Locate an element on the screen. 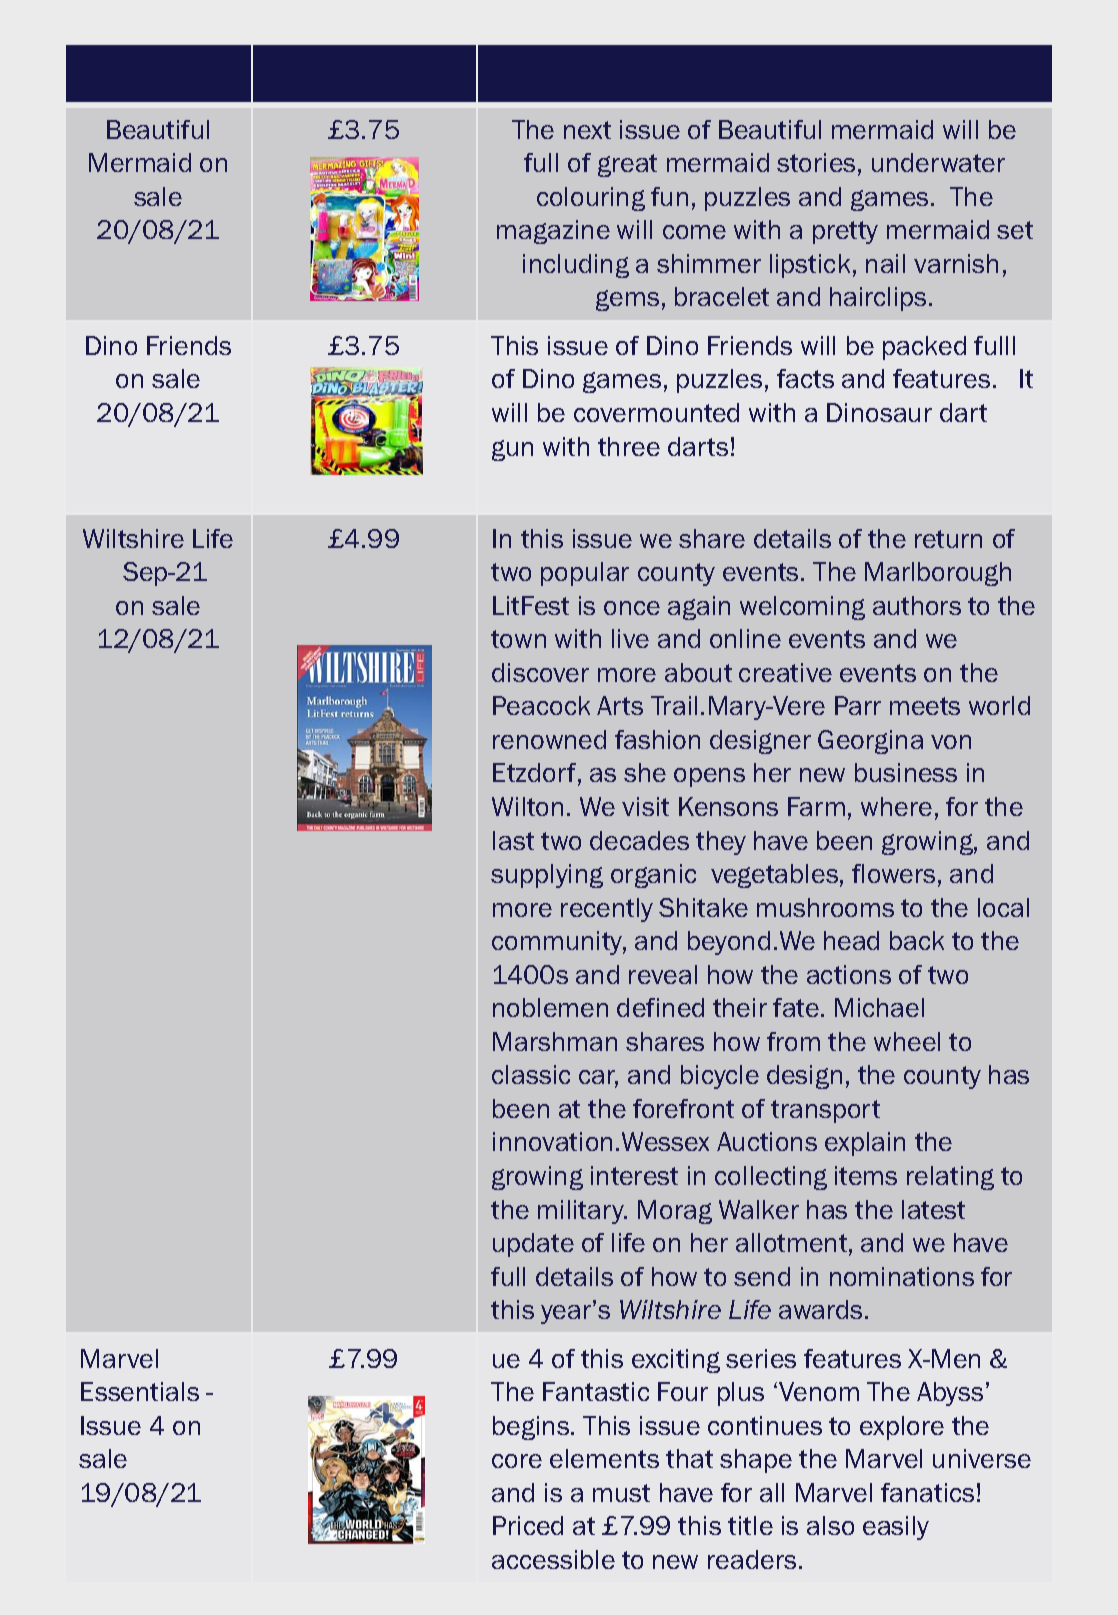 This screenshot has height=1615, width=1118. where is located at coordinates (896, 806).
